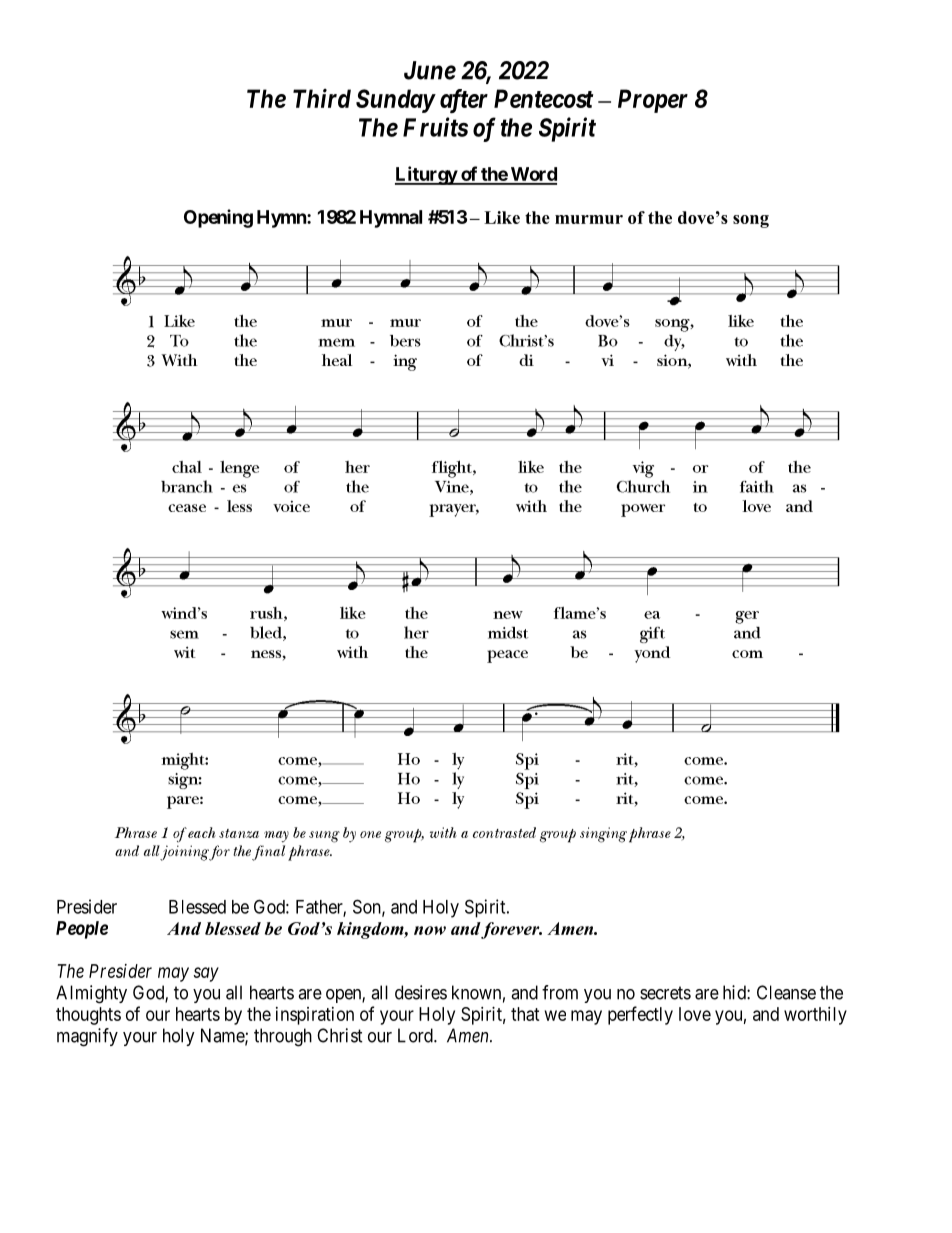  What do you see at coordinates (751, 221) in the document?
I see `song` at bounding box center [751, 221].
